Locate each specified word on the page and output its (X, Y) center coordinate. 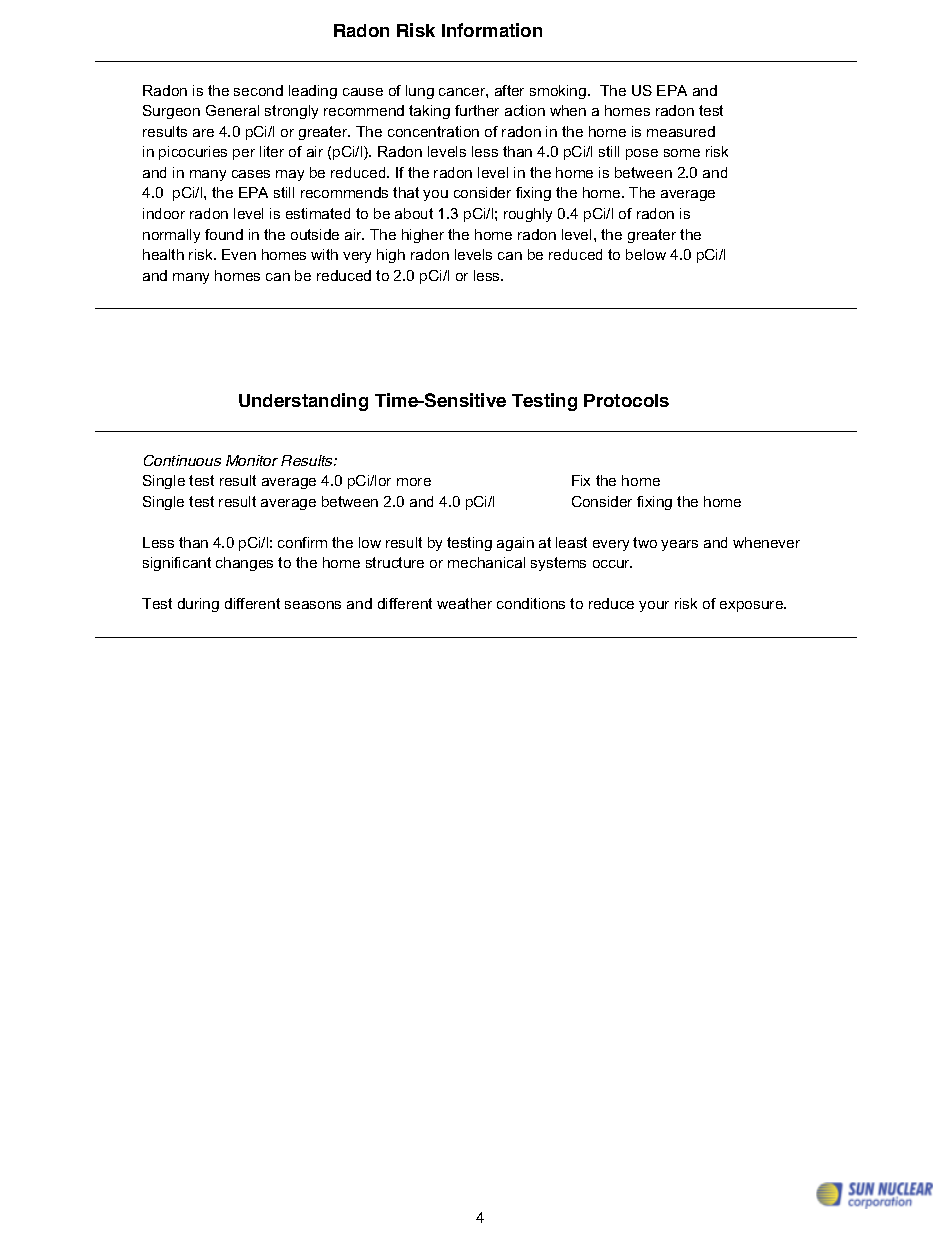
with (324, 254)
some (682, 153)
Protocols (626, 400)
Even (239, 254)
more (414, 482)
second (258, 90)
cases (251, 174)
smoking (559, 92)
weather (464, 603)
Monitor (252, 460)
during (198, 605)
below (646, 254)
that (406, 192)
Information (492, 30)
